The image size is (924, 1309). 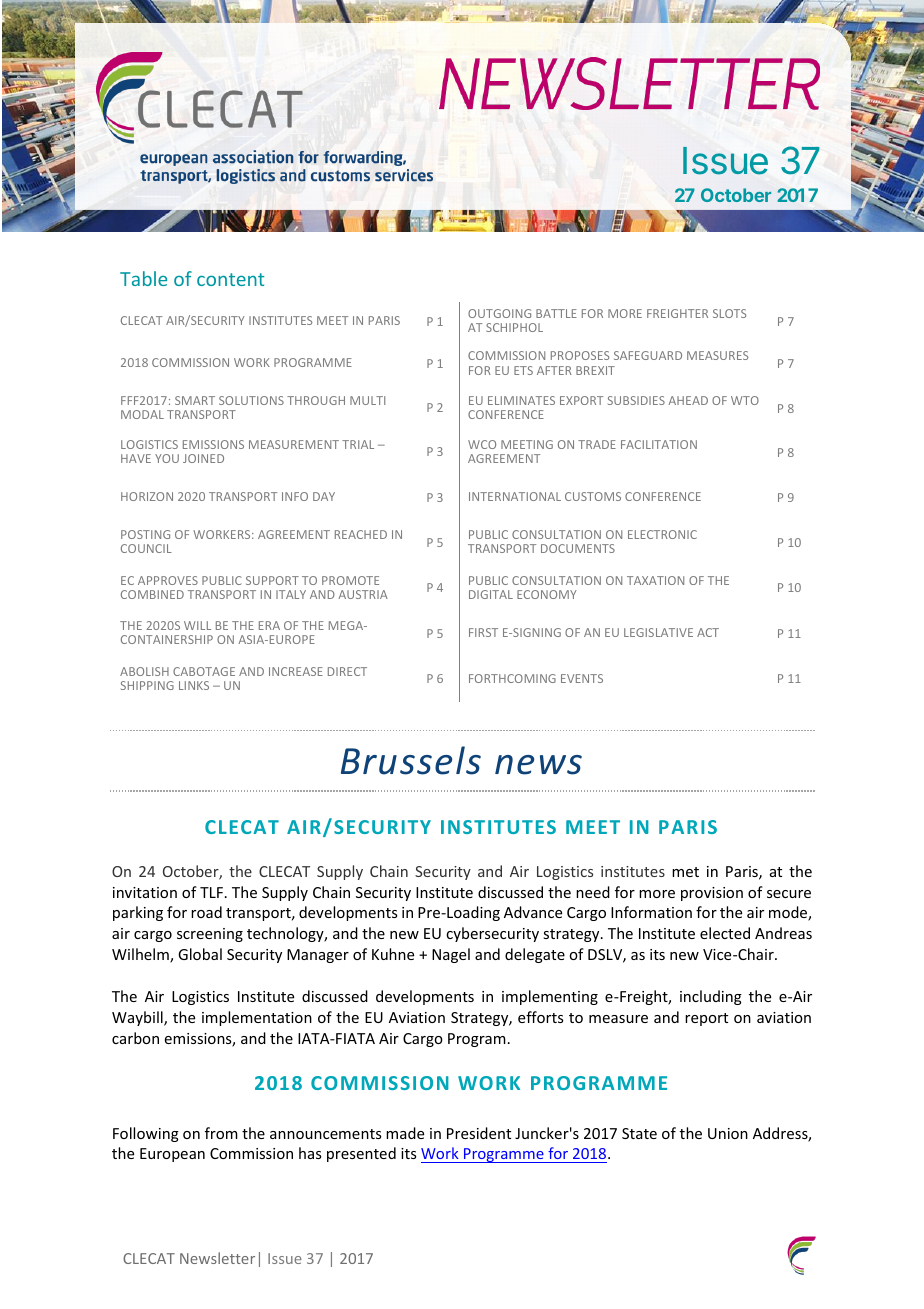 I want to click on ACT, so click(x=708, y=632).
